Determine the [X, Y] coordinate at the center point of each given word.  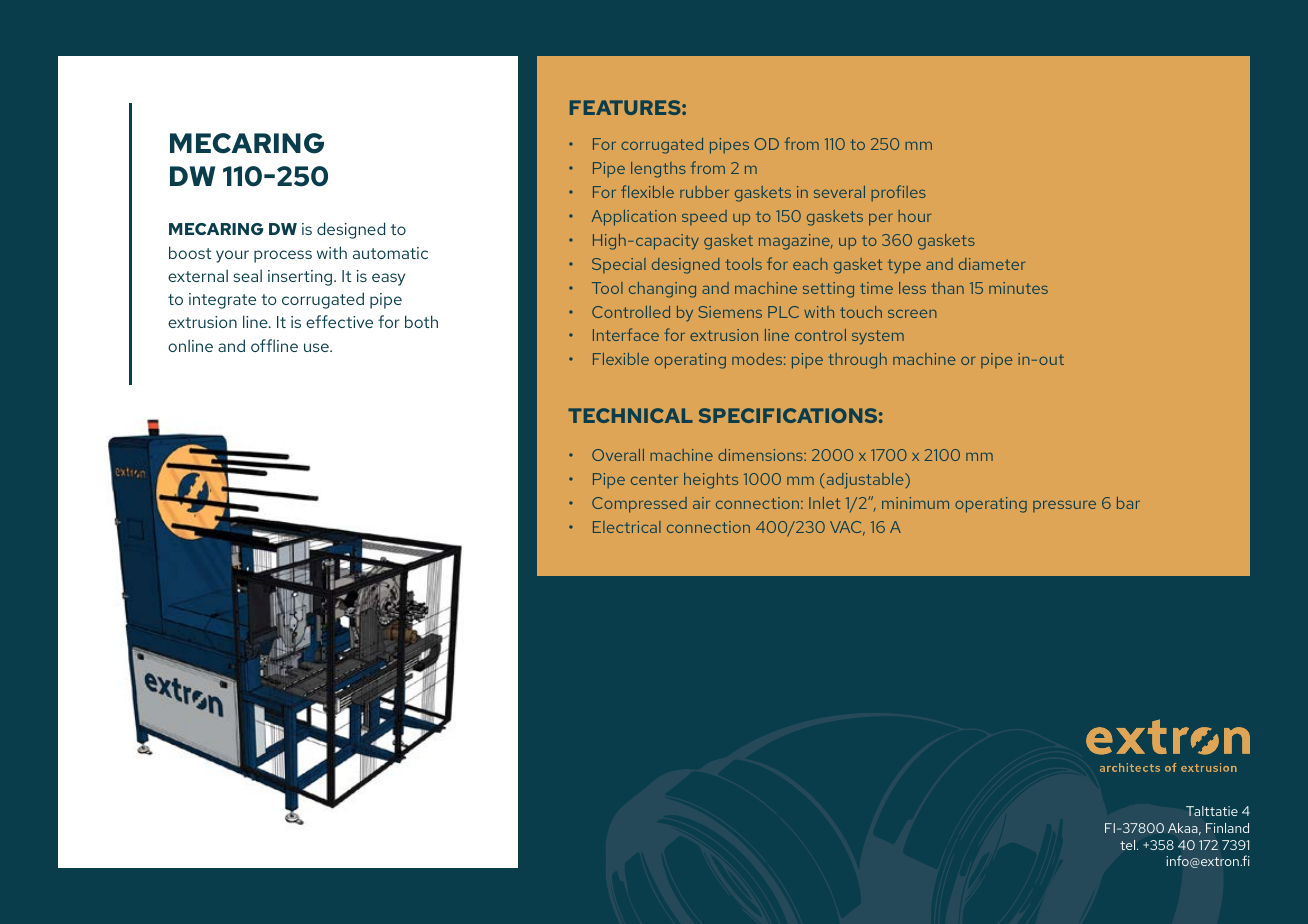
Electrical [627, 527]
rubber [704, 192]
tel [1129, 845]
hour [914, 216]
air [701, 503]
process [283, 256]
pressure [1064, 506]
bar [1128, 503]
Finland [1227, 828]
